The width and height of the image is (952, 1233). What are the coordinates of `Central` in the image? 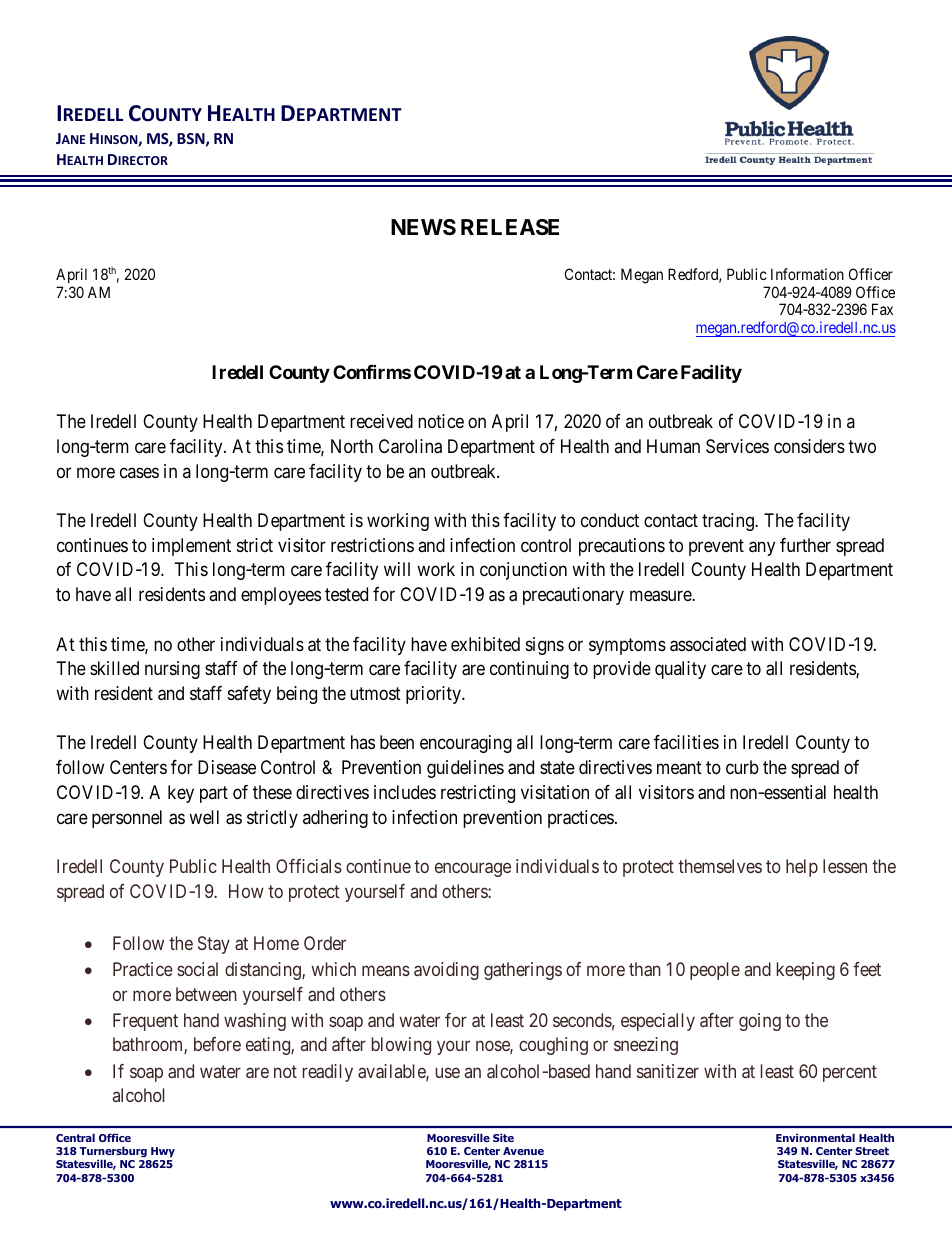 It's located at (75, 1137).
